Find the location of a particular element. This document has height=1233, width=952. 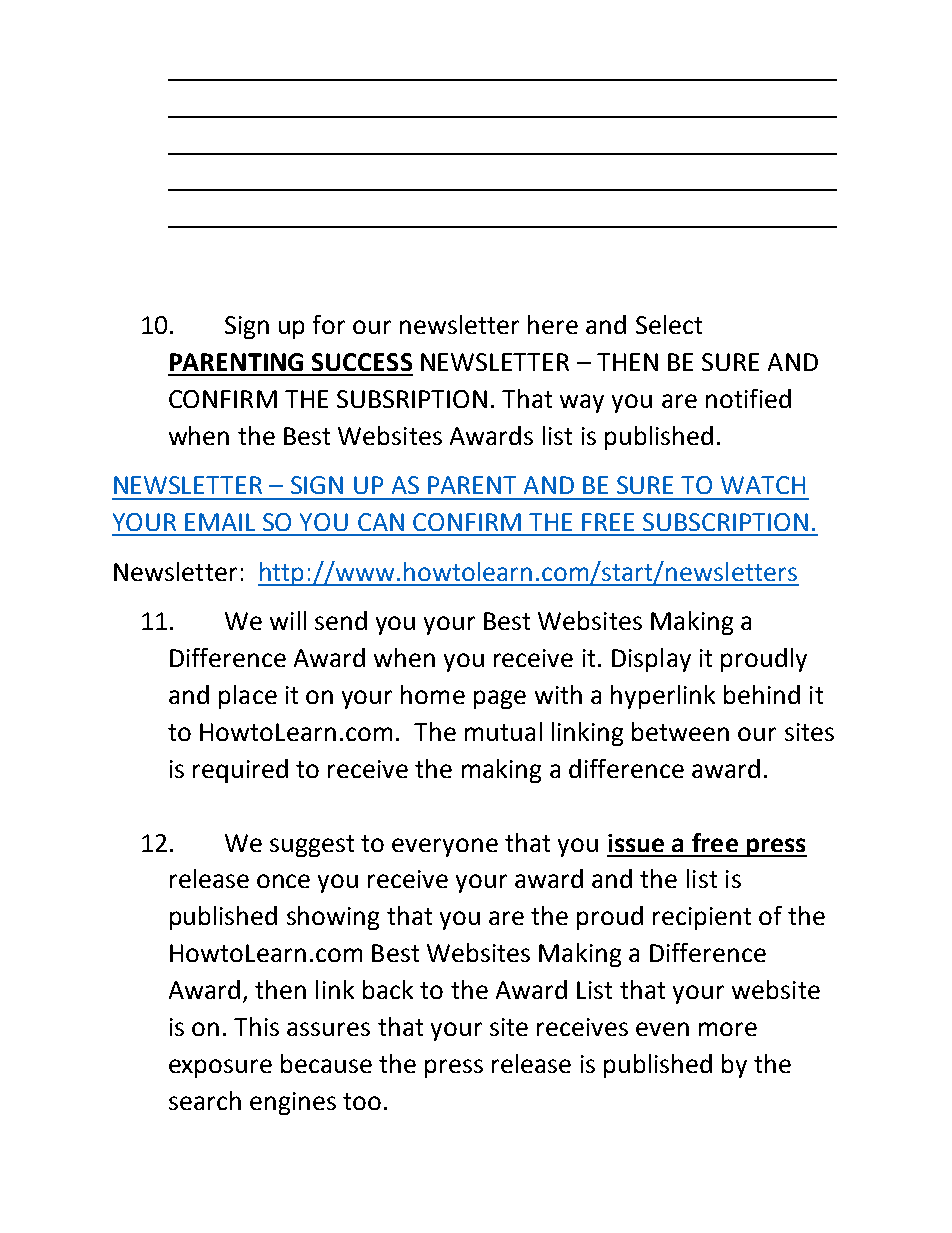

engines is located at coordinates (293, 1103).
